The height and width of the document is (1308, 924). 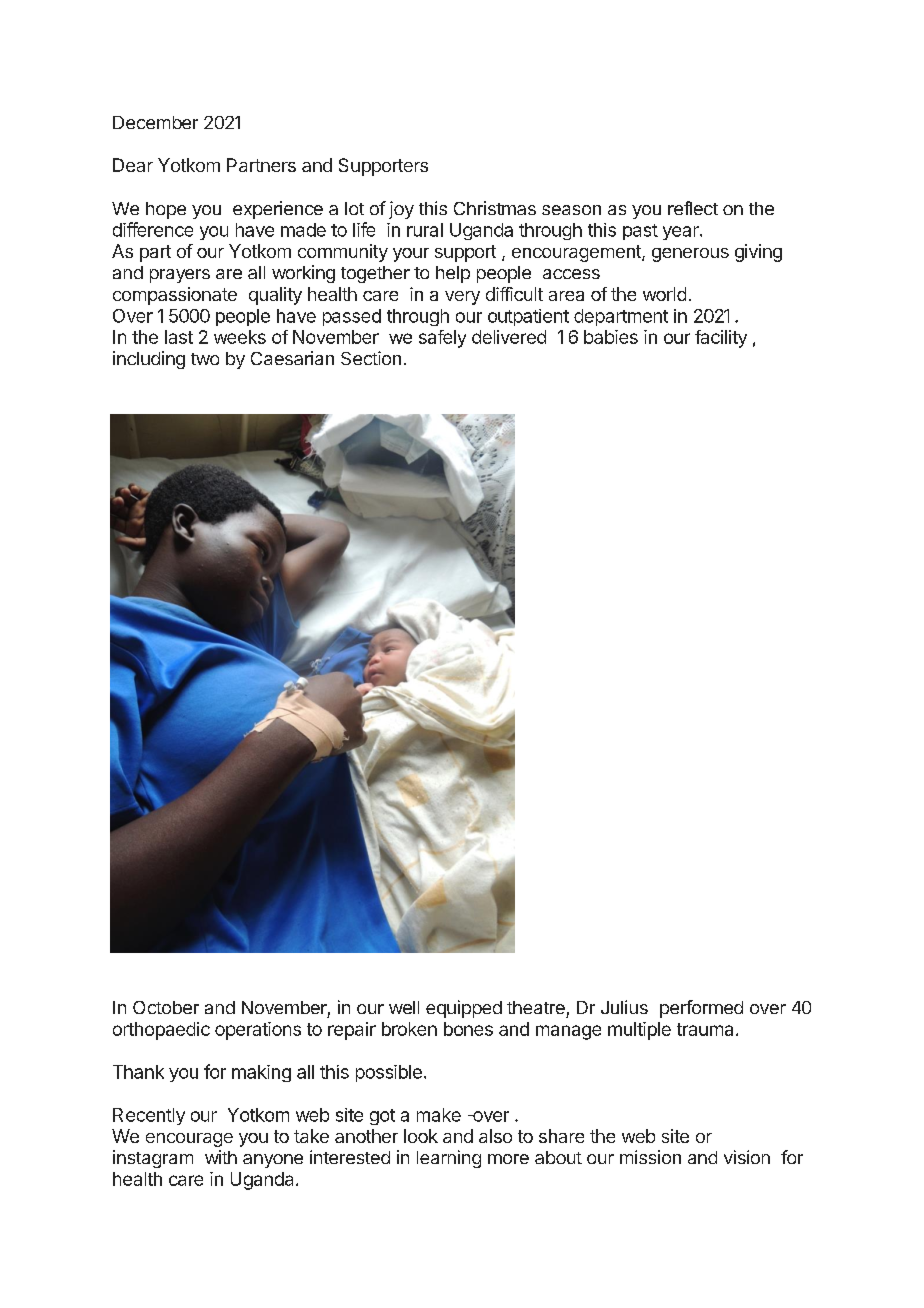 I want to click on reflect, so click(x=693, y=208).
